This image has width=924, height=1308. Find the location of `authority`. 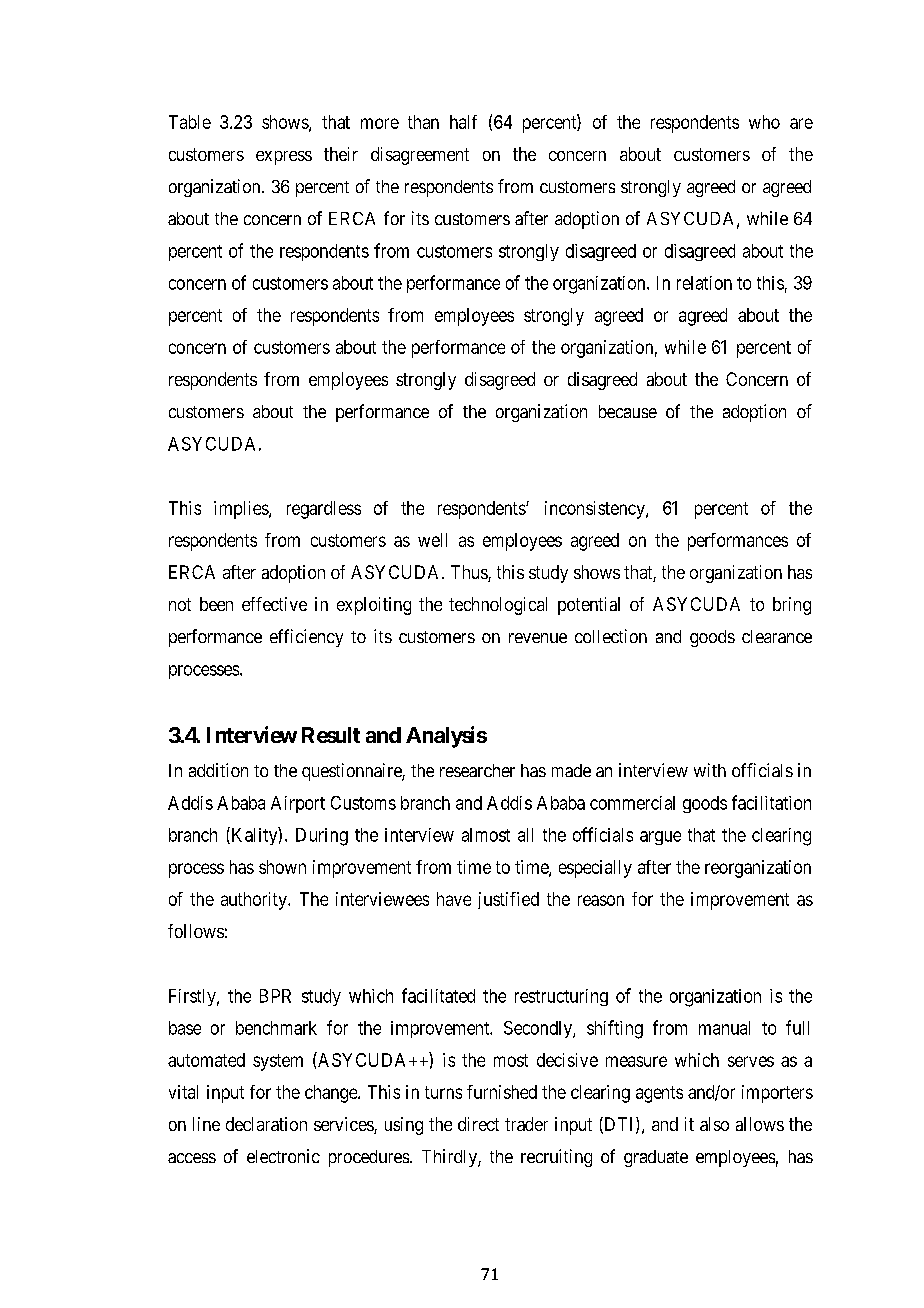

authority is located at coordinates (255, 901).
